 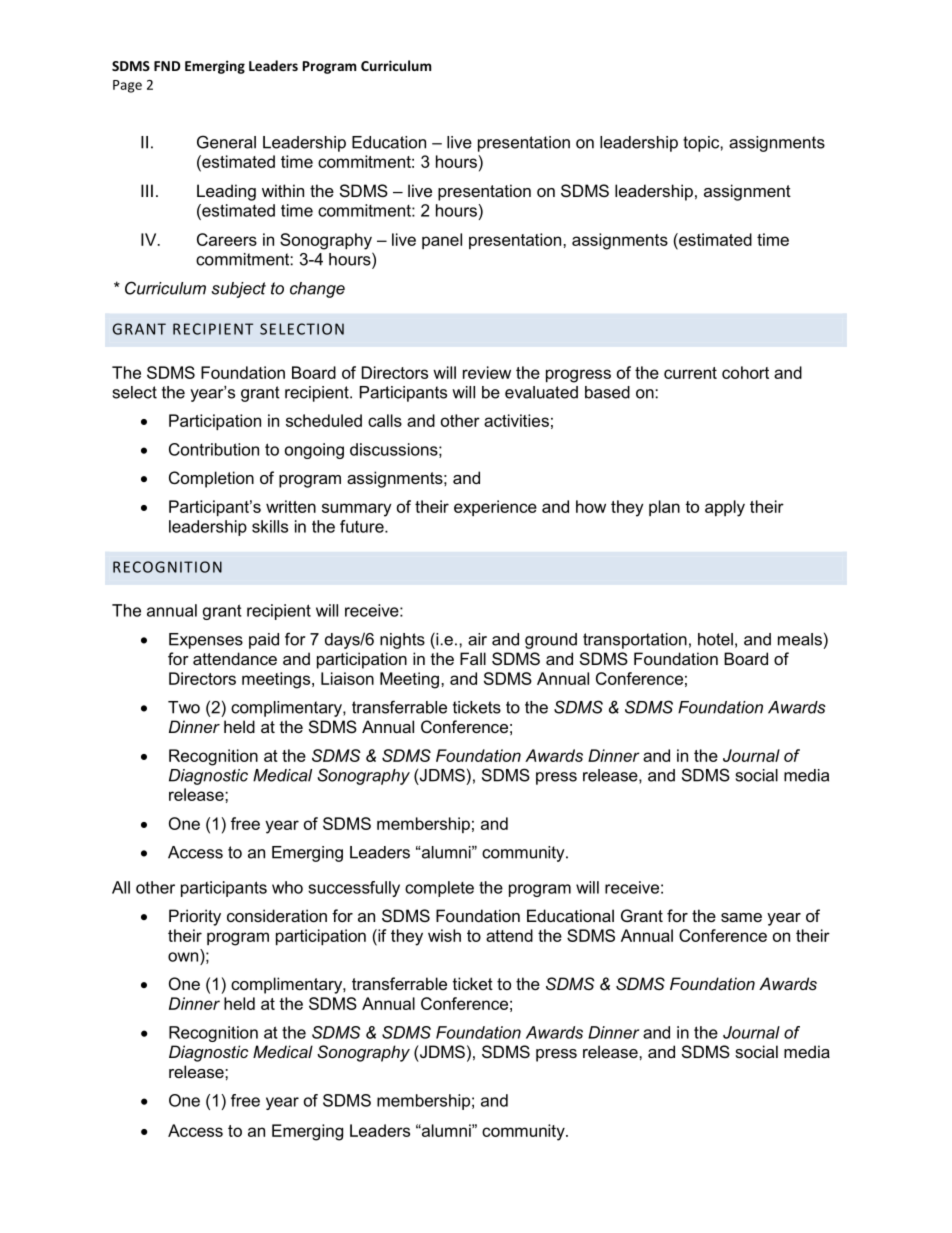 What do you see at coordinates (741, 917) in the screenshot?
I see `same` at bounding box center [741, 917].
